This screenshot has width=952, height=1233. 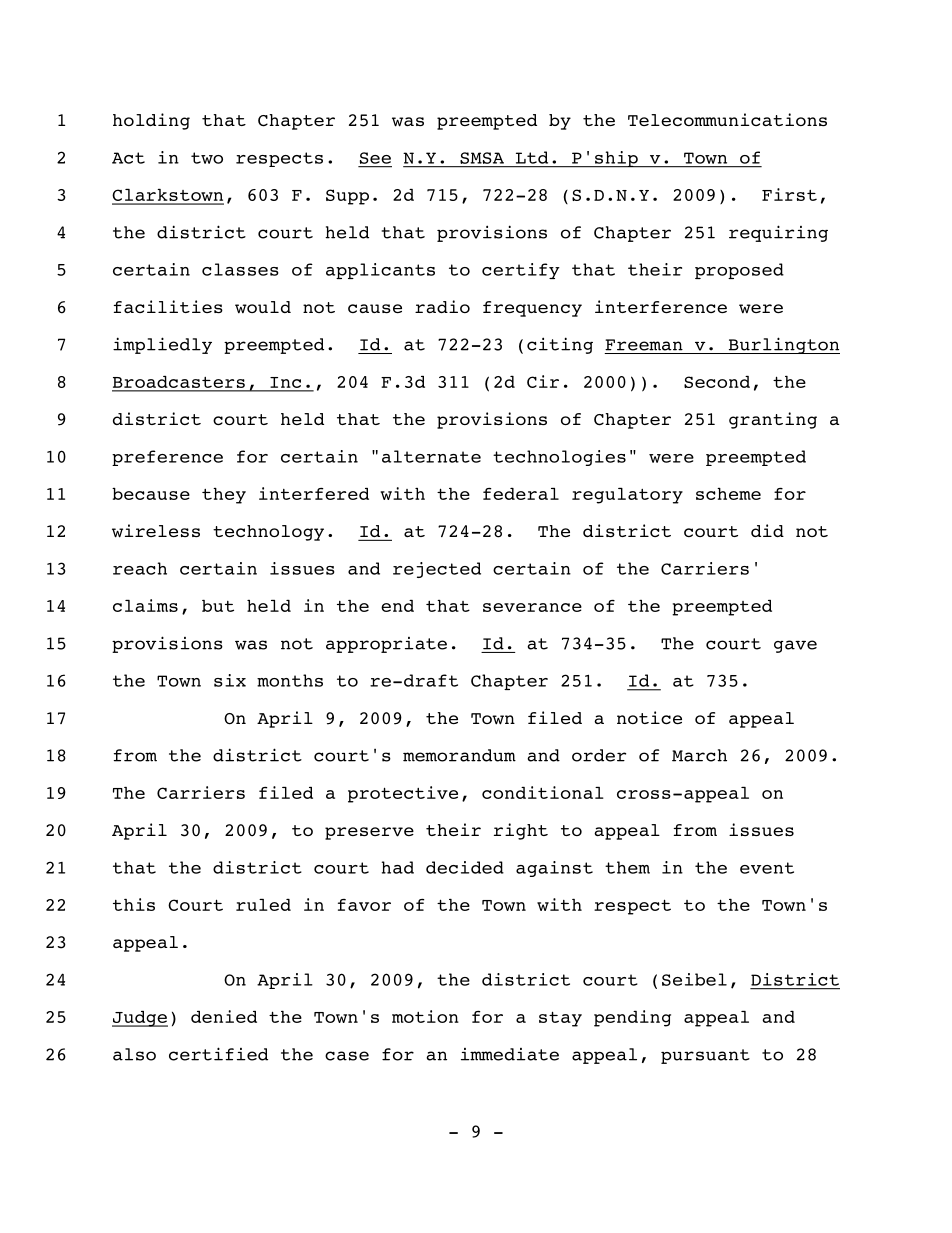 What do you see at coordinates (207, 158) in the screenshot?
I see `two` at bounding box center [207, 158].
